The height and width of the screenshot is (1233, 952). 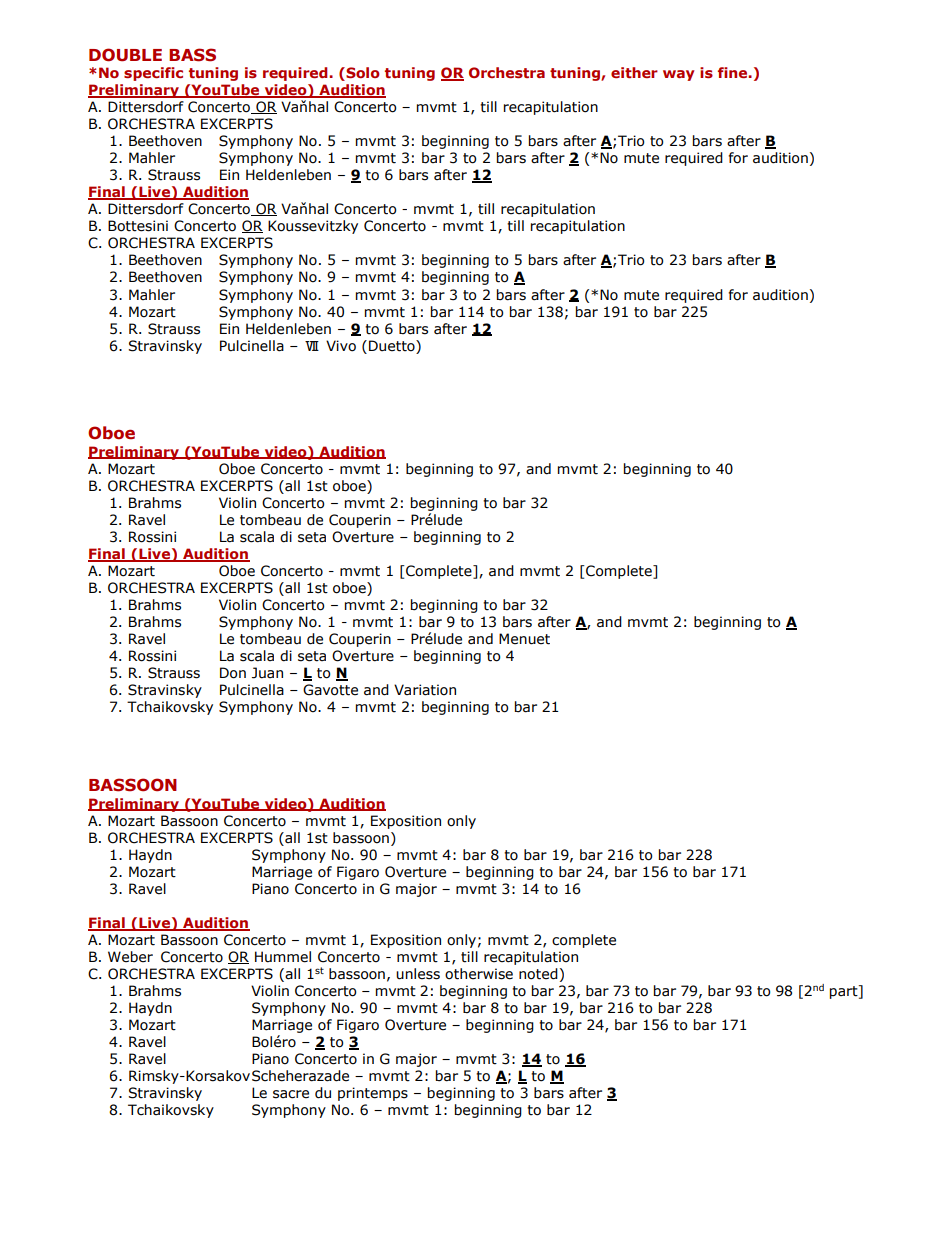 I want to click on specific, so click(x=153, y=74).
